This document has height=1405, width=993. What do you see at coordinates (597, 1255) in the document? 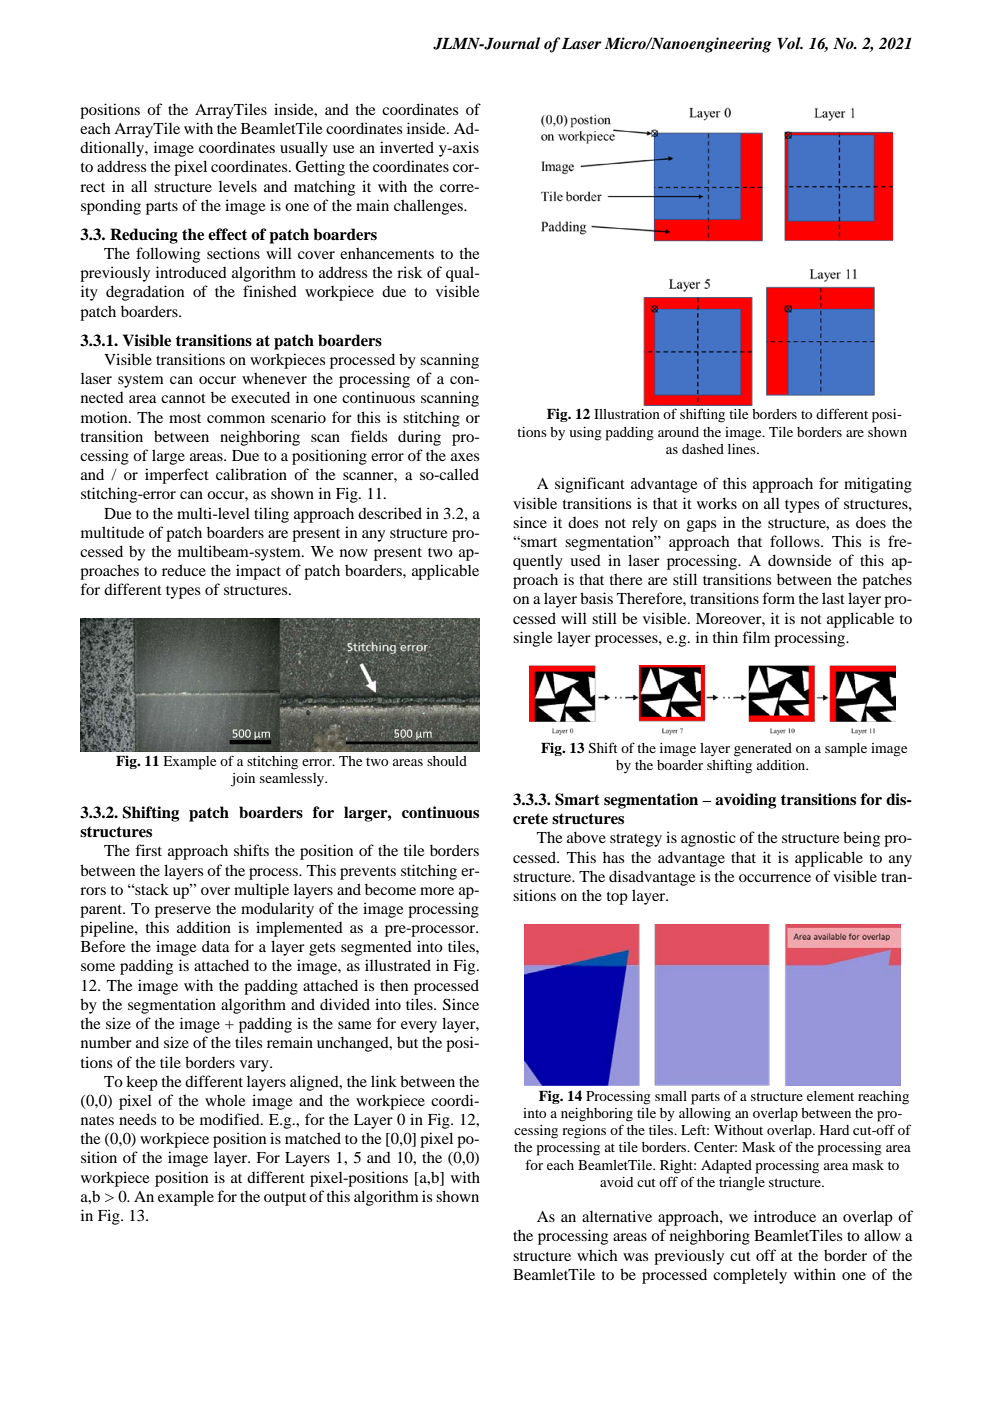
I see `which` at bounding box center [597, 1255].
